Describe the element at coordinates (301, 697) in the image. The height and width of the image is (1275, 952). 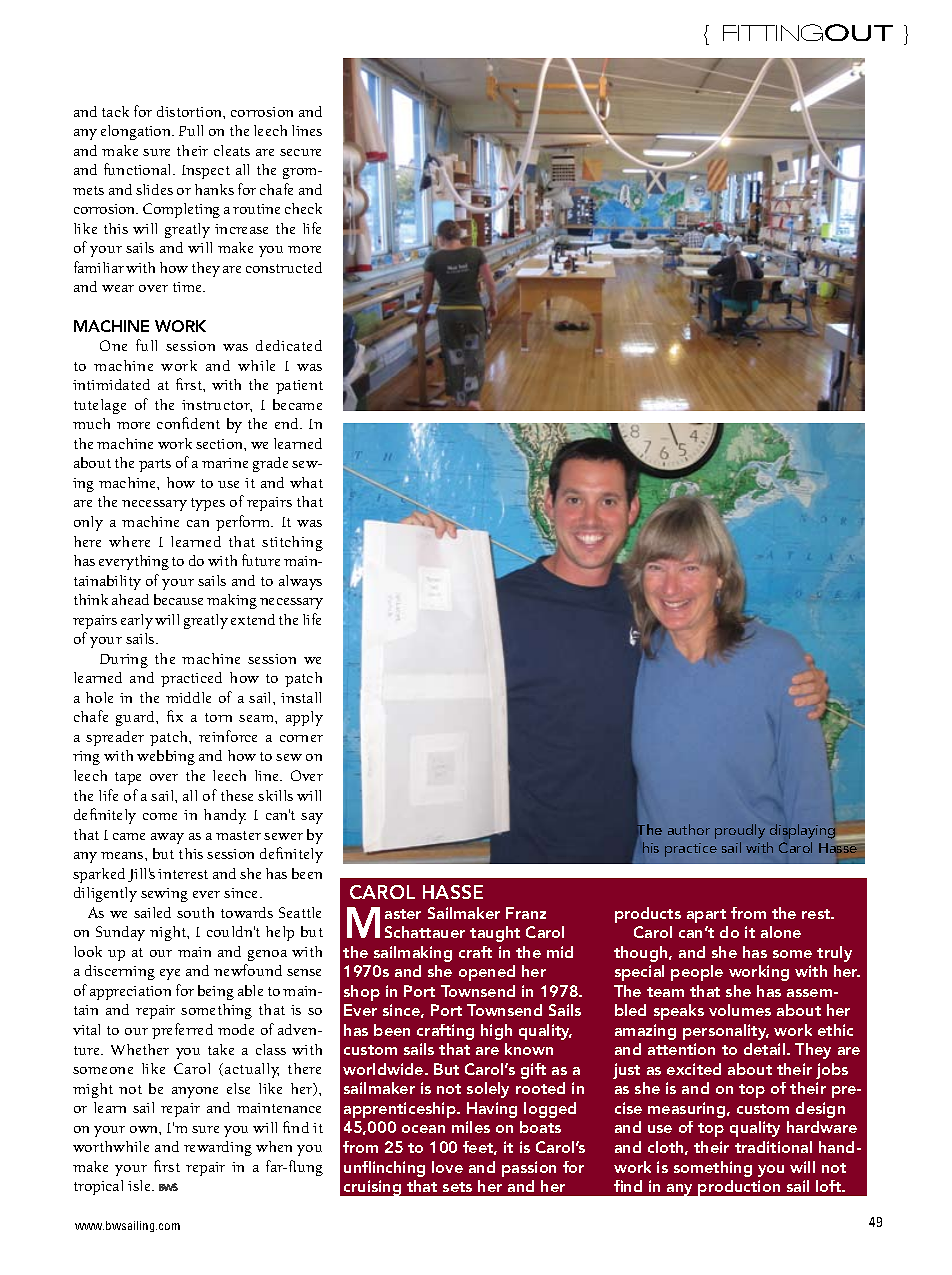
I see `install` at that location.
